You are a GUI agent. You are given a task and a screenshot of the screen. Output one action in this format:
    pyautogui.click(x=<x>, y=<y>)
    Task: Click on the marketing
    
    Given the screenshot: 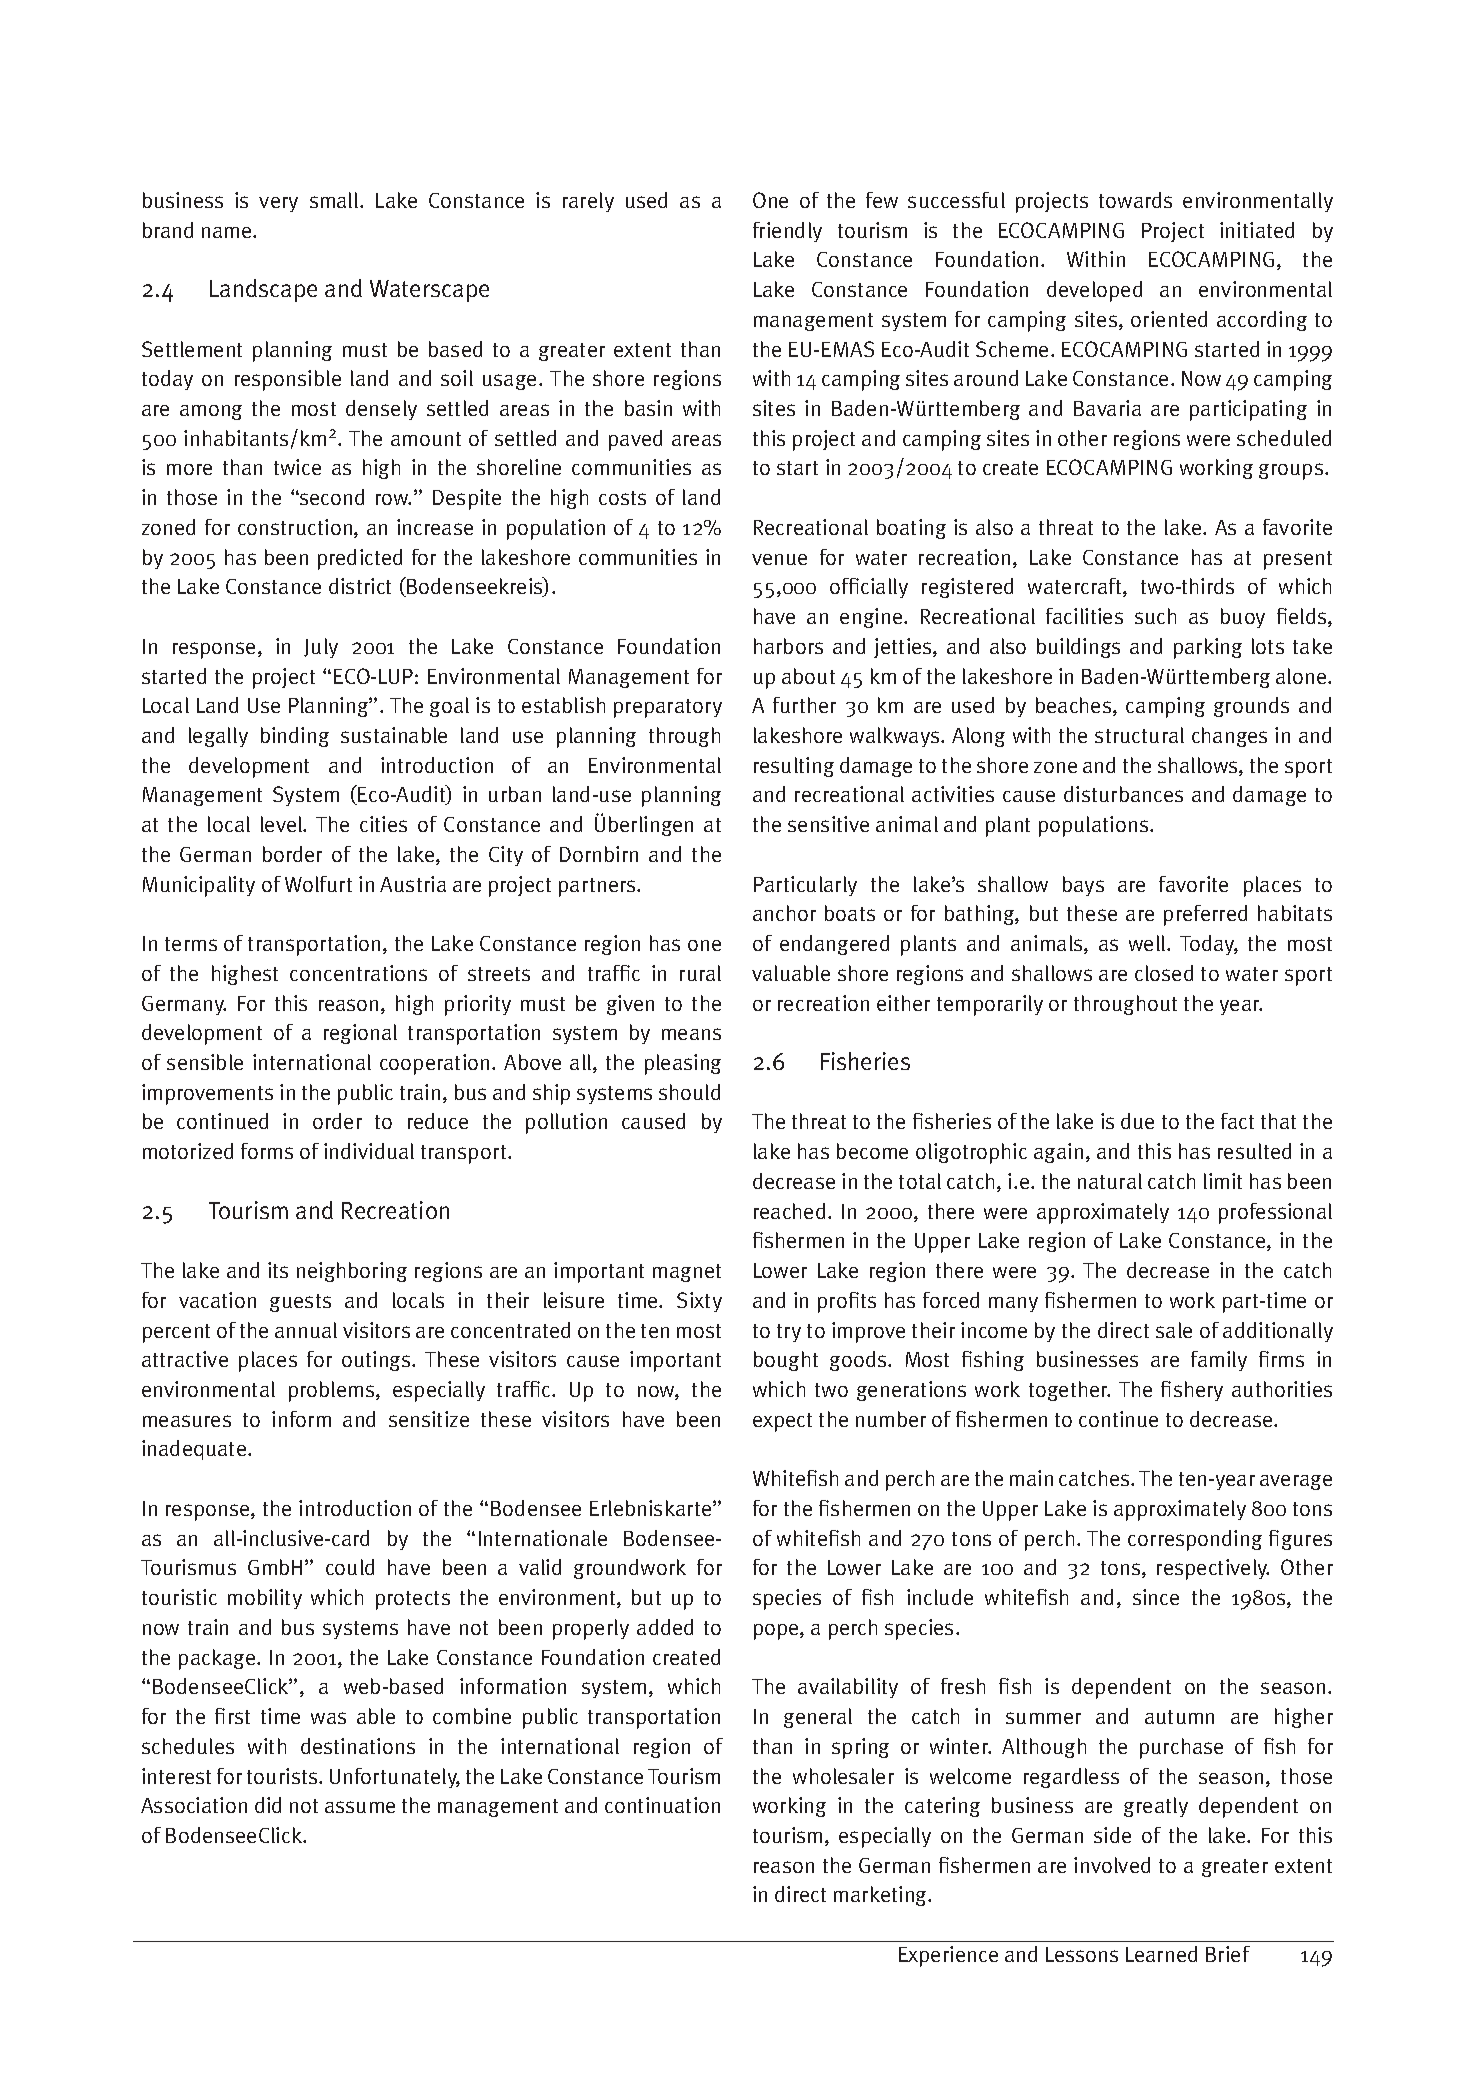 What is the action you would take?
    pyautogui.click(x=882, y=1896)
